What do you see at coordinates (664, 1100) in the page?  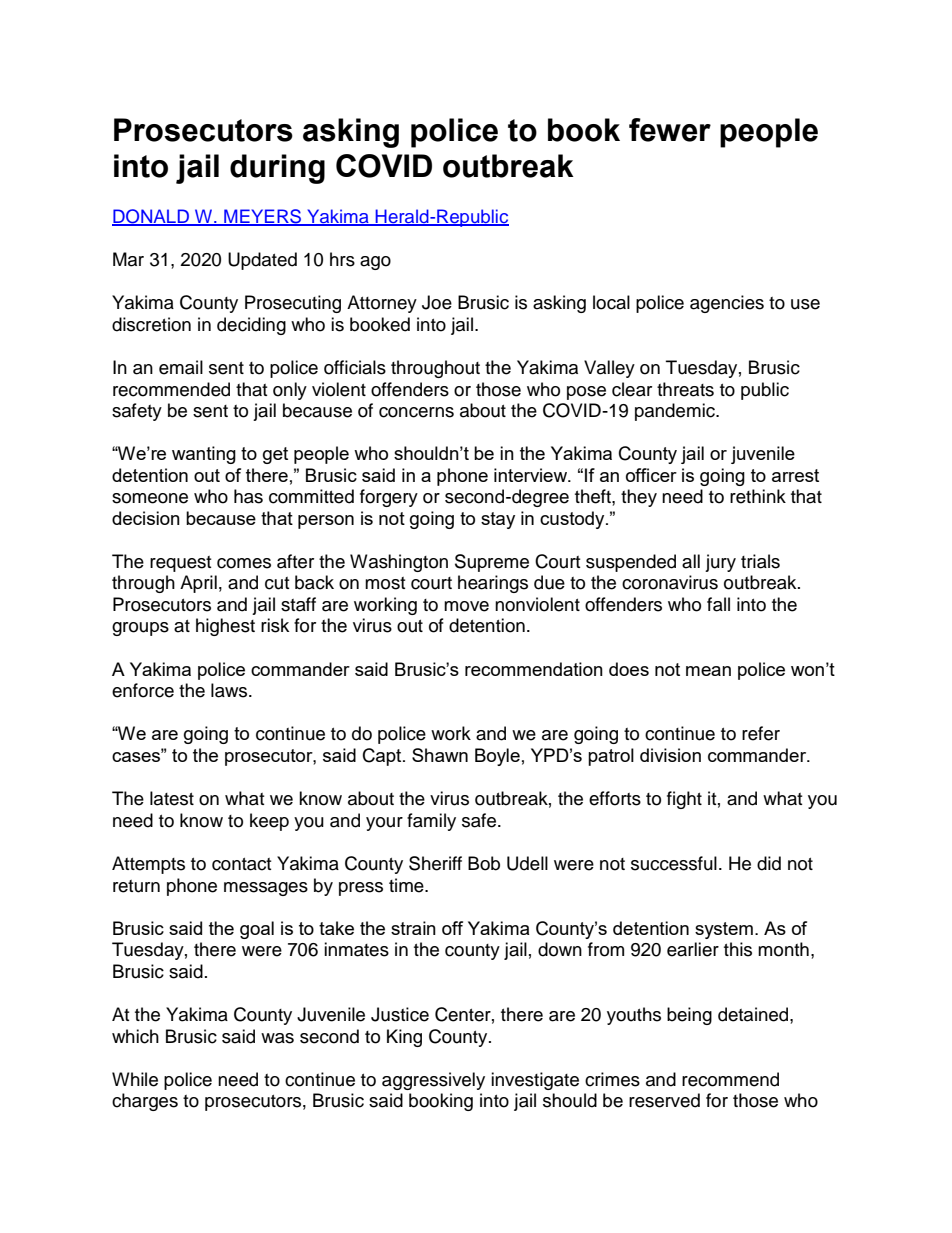 I see `reserved` at bounding box center [664, 1100].
